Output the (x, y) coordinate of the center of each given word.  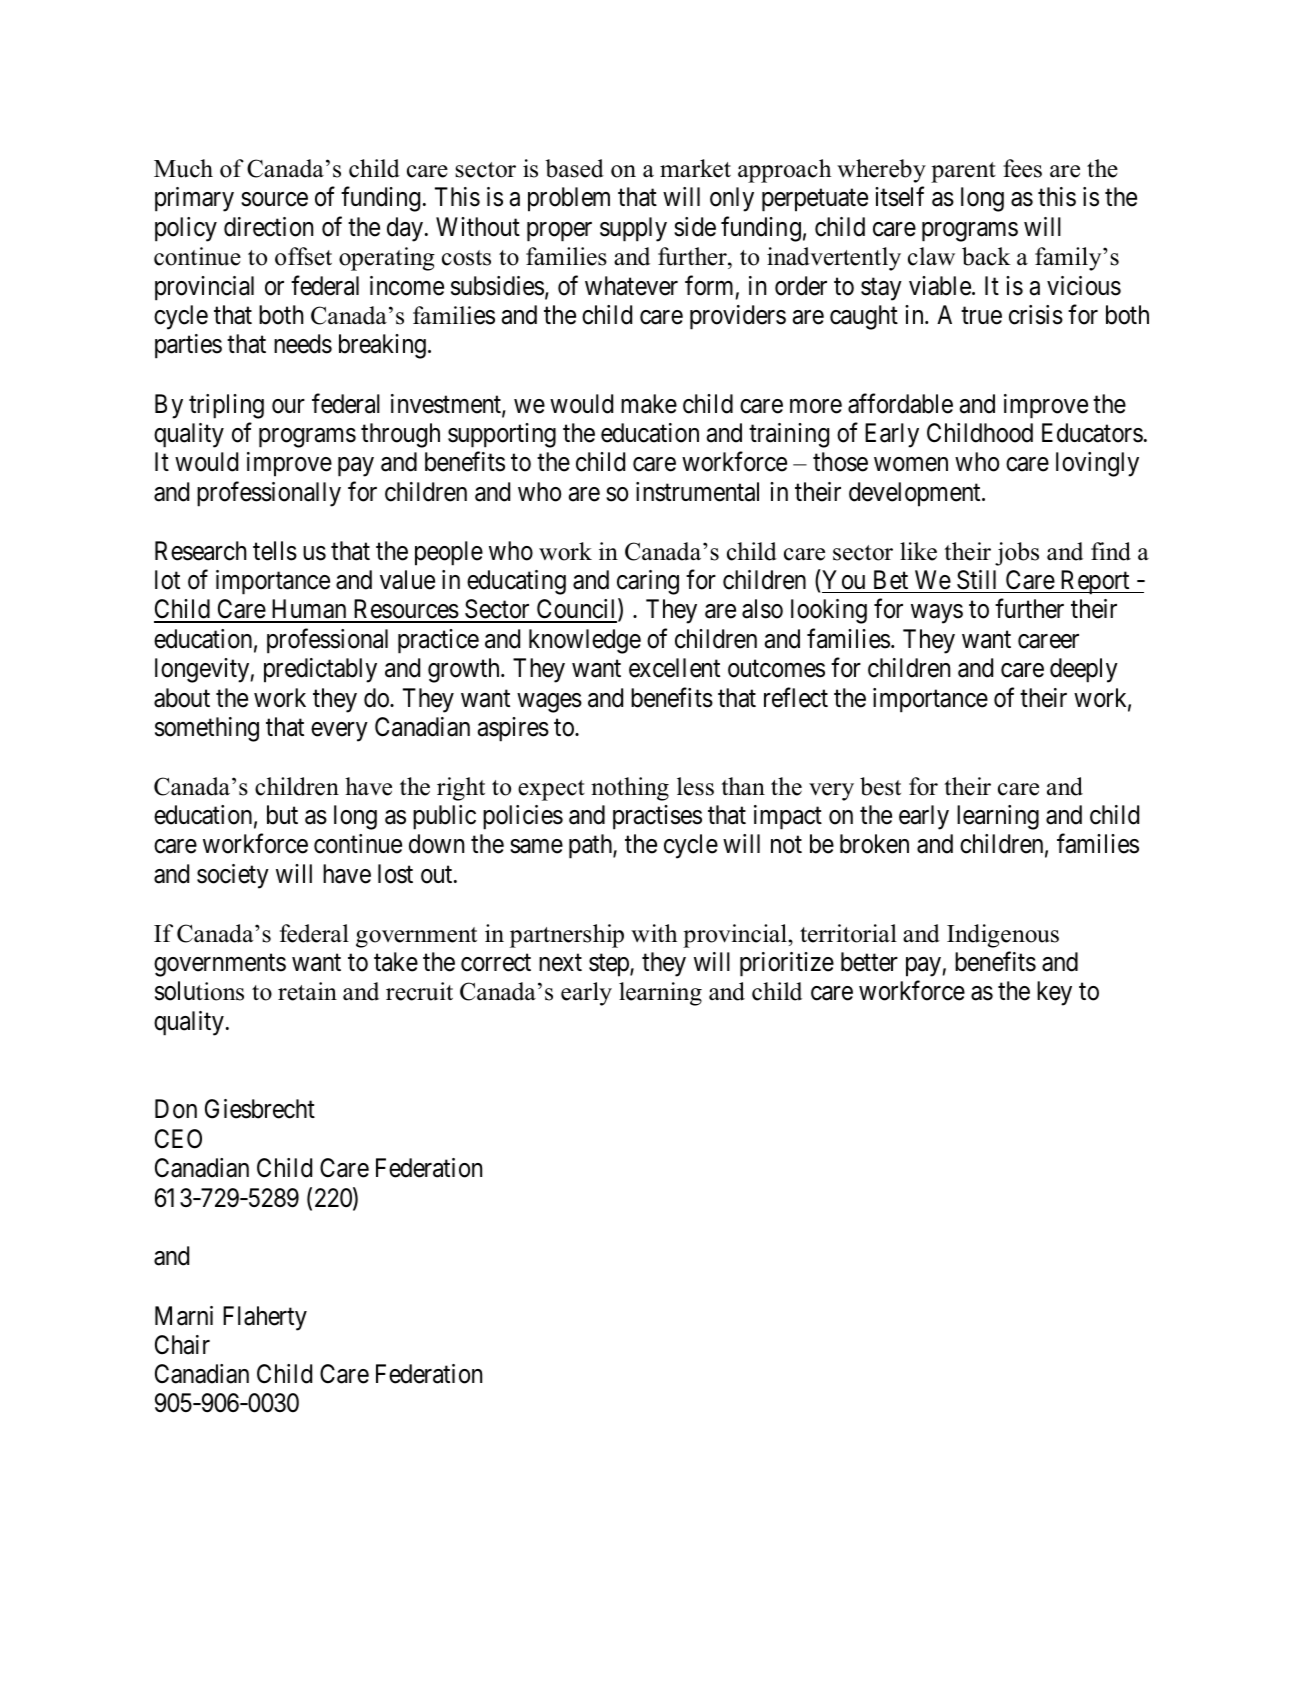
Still (976, 580)
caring (648, 582)
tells (275, 551)
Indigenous (1003, 936)
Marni (184, 1316)
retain (307, 991)
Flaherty (265, 1318)
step (610, 965)
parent (963, 172)
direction (268, 227)
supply (633, 229)
